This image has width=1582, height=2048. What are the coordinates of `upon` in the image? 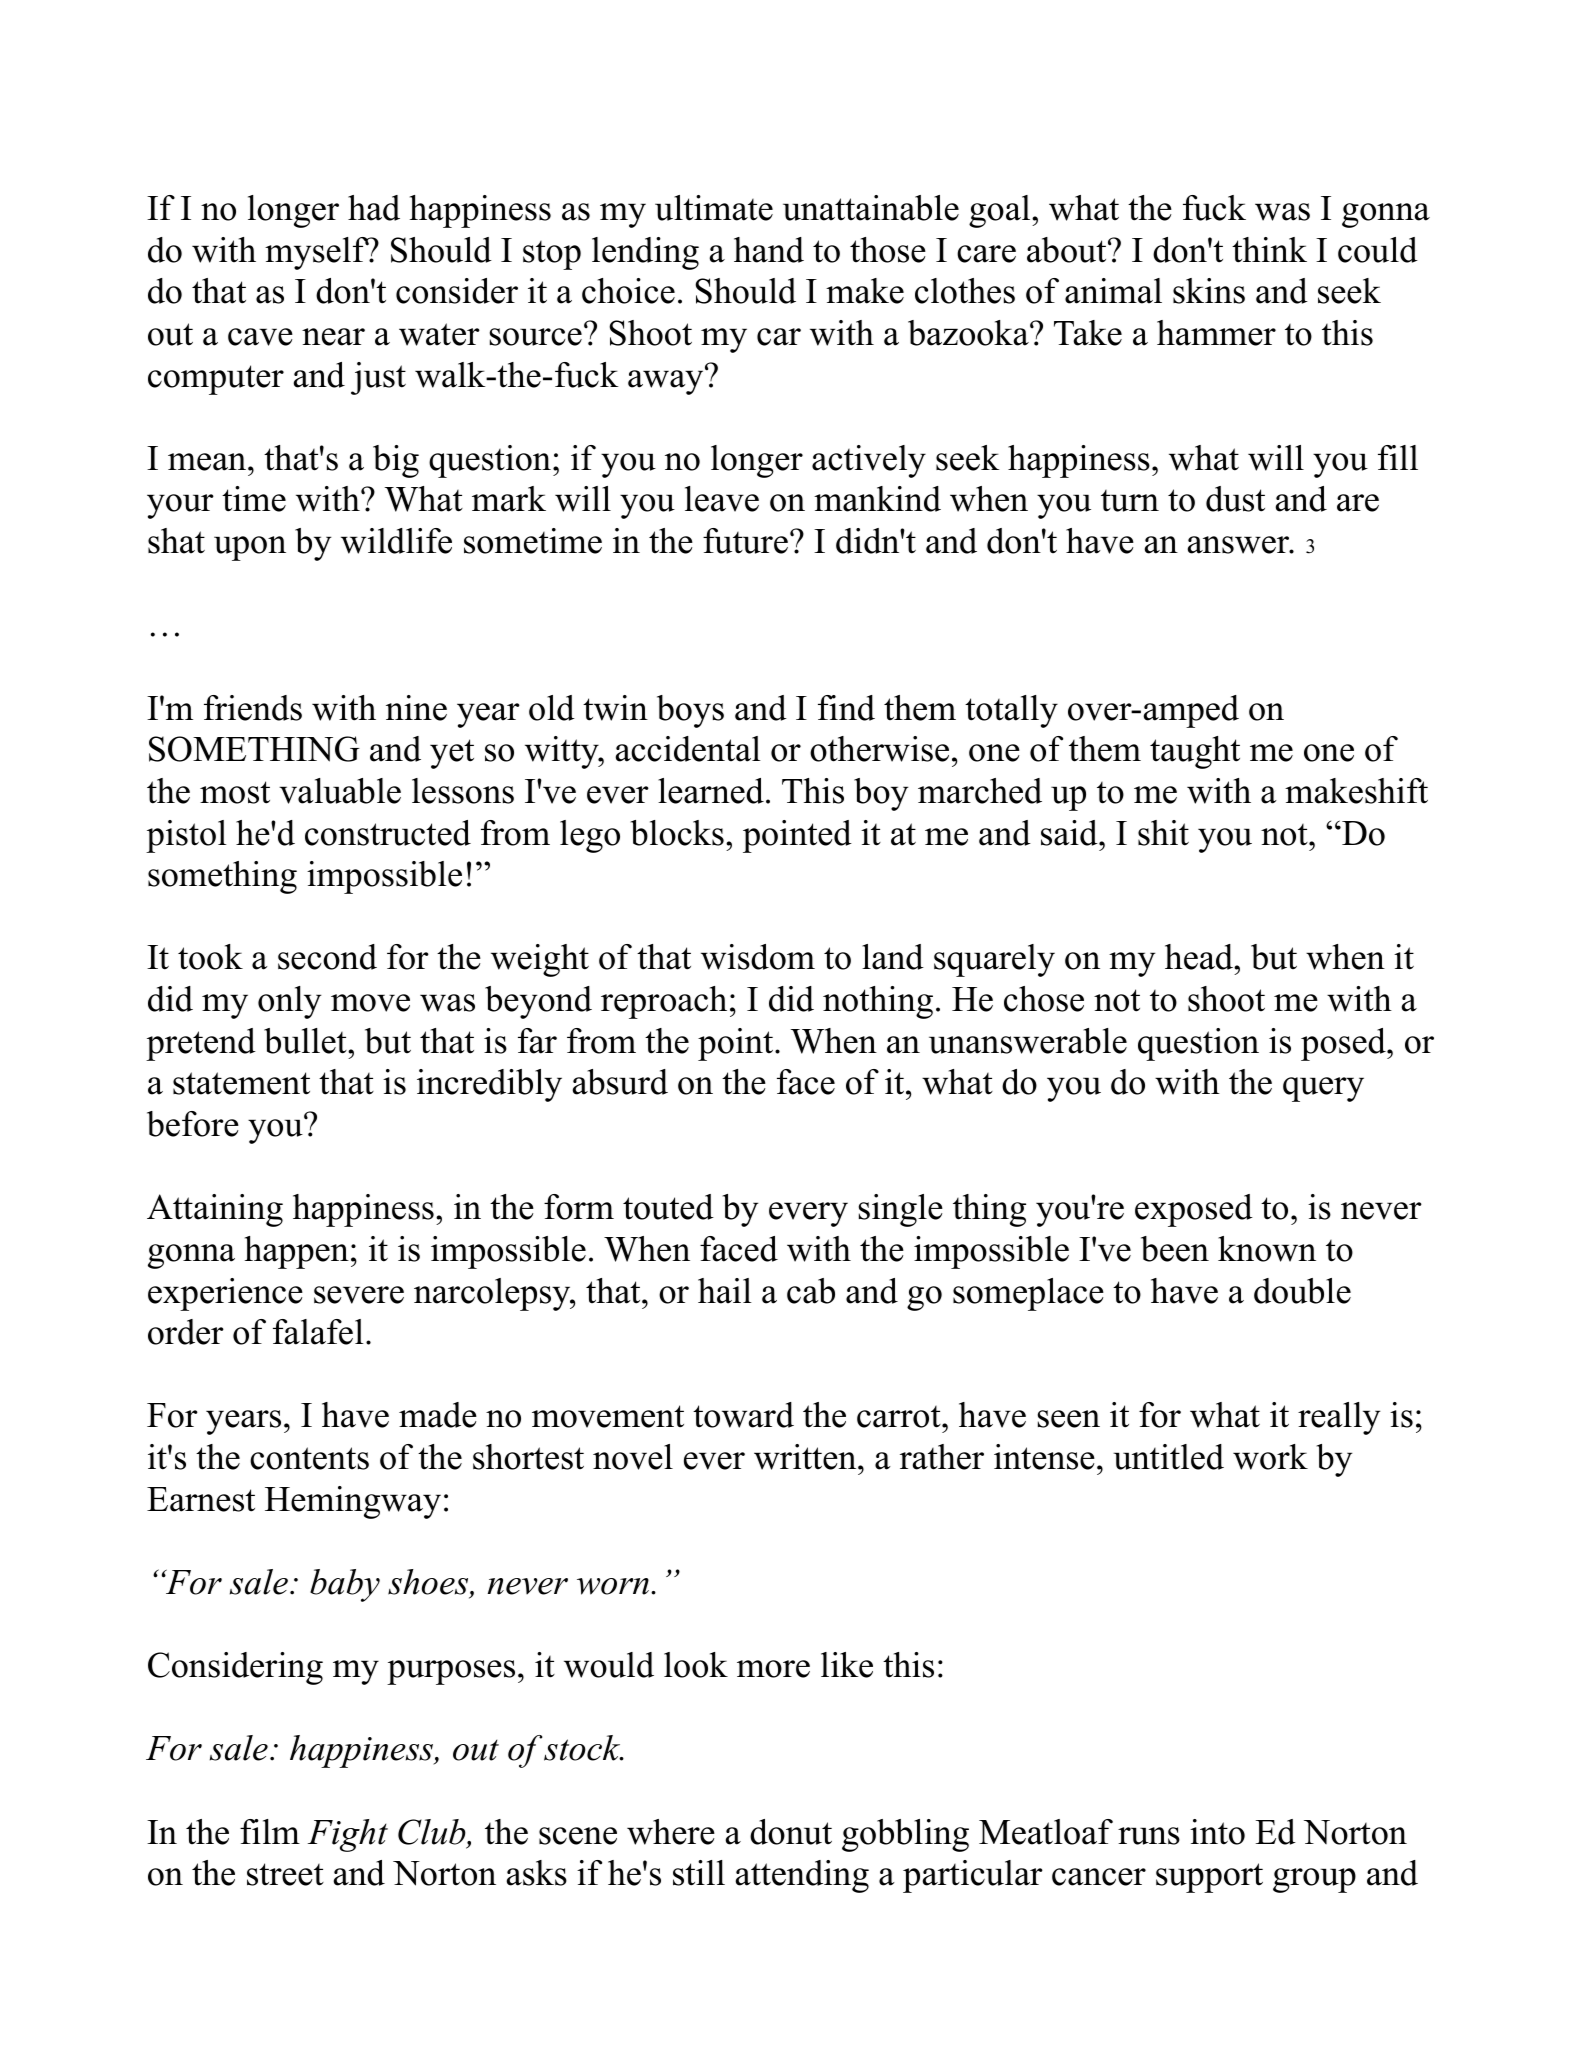 It's located at (250, 548).
